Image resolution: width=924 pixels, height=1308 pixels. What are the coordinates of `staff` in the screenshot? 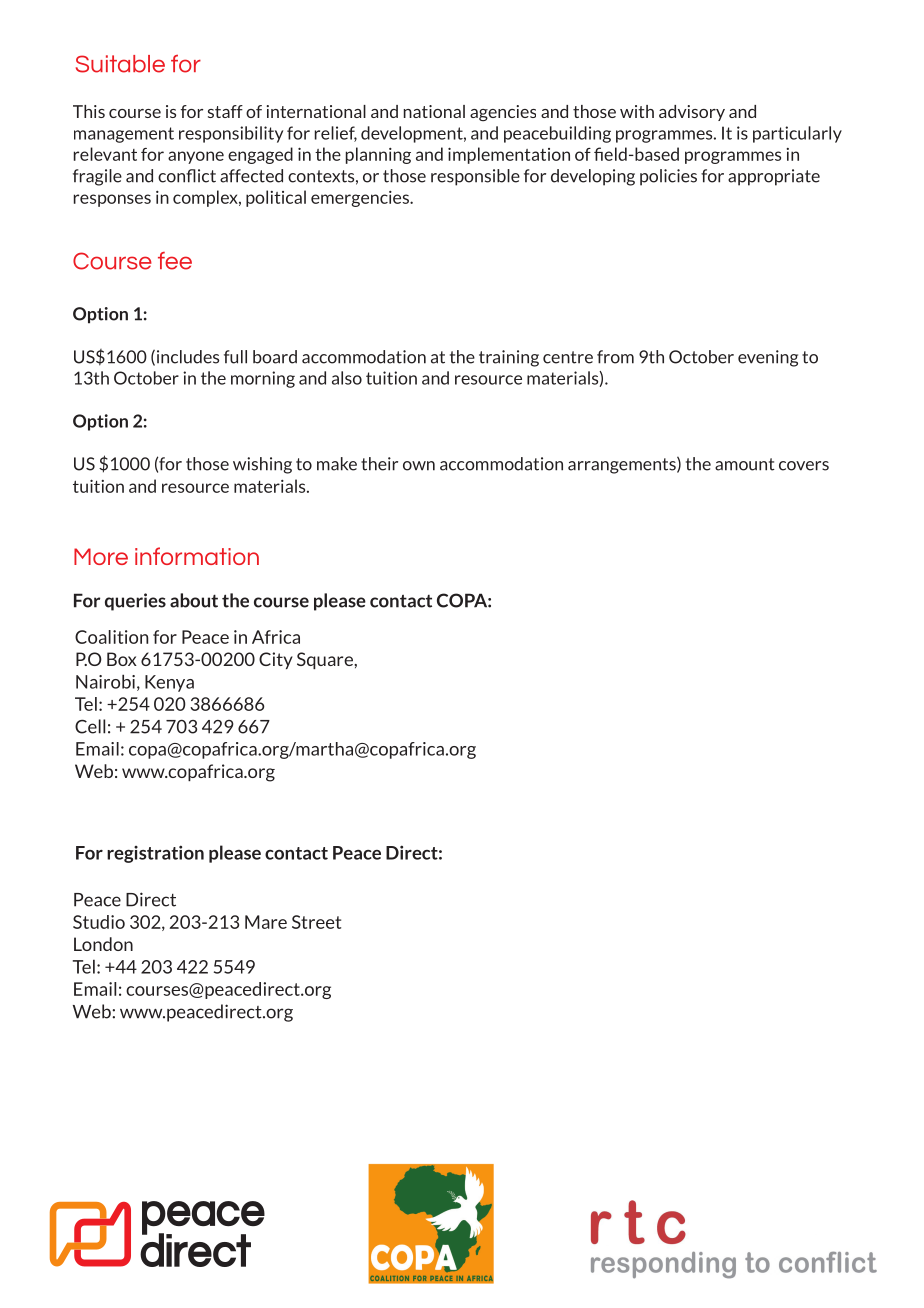 It's located at (225, 111).
